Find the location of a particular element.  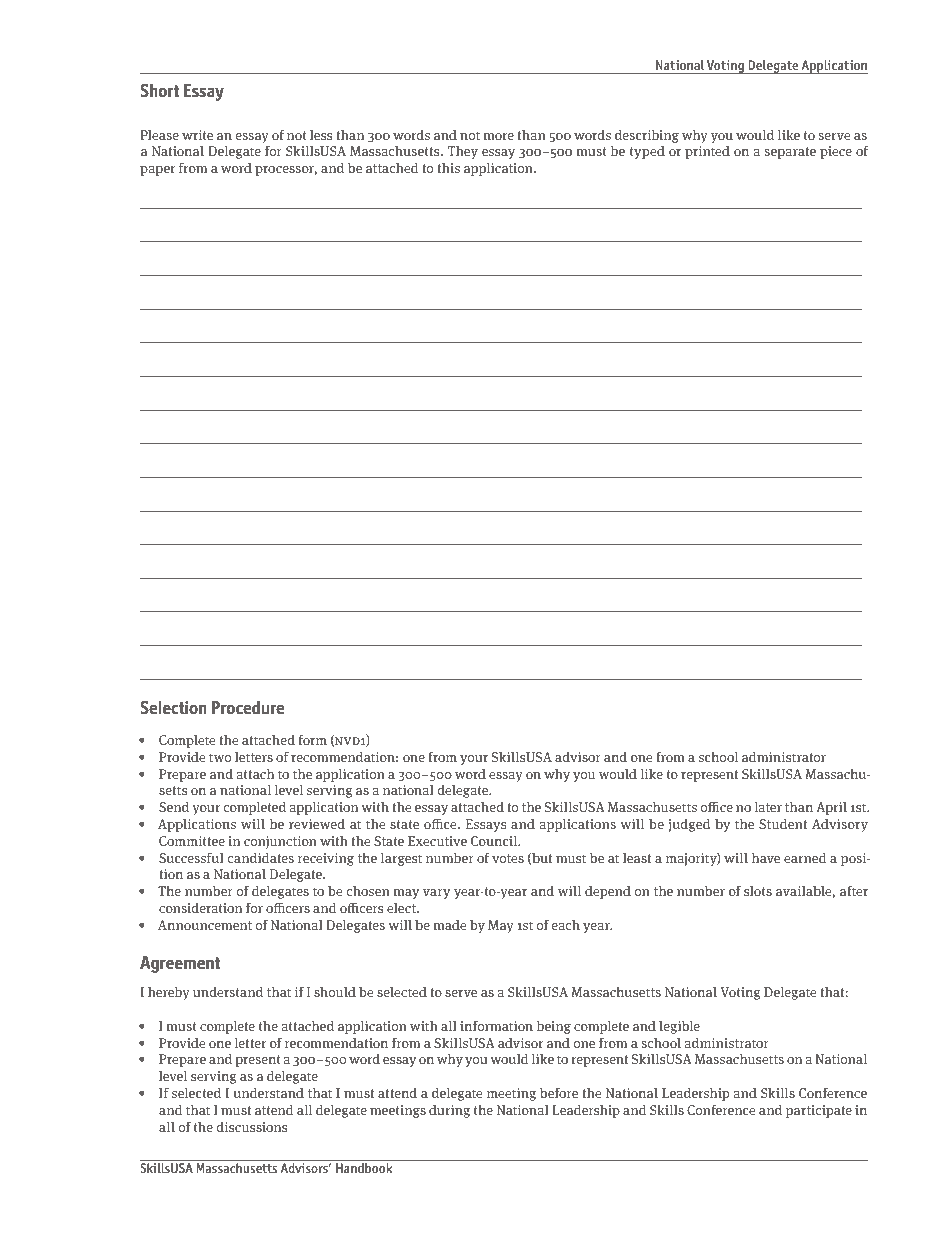

separate is located at coordinates (790, 153).
